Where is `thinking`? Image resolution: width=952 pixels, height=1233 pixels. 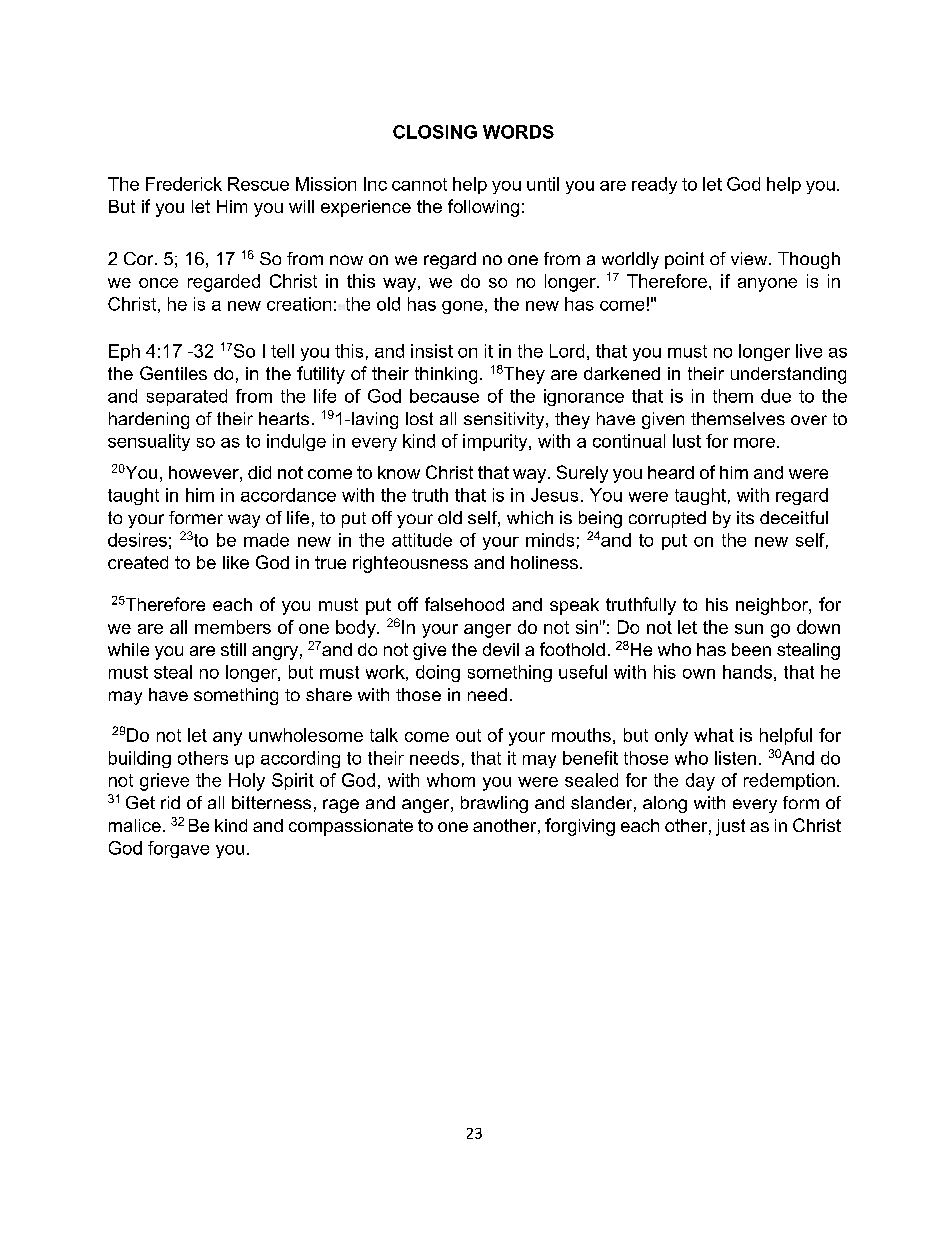 thinking is located at coordinates (446, 375).
